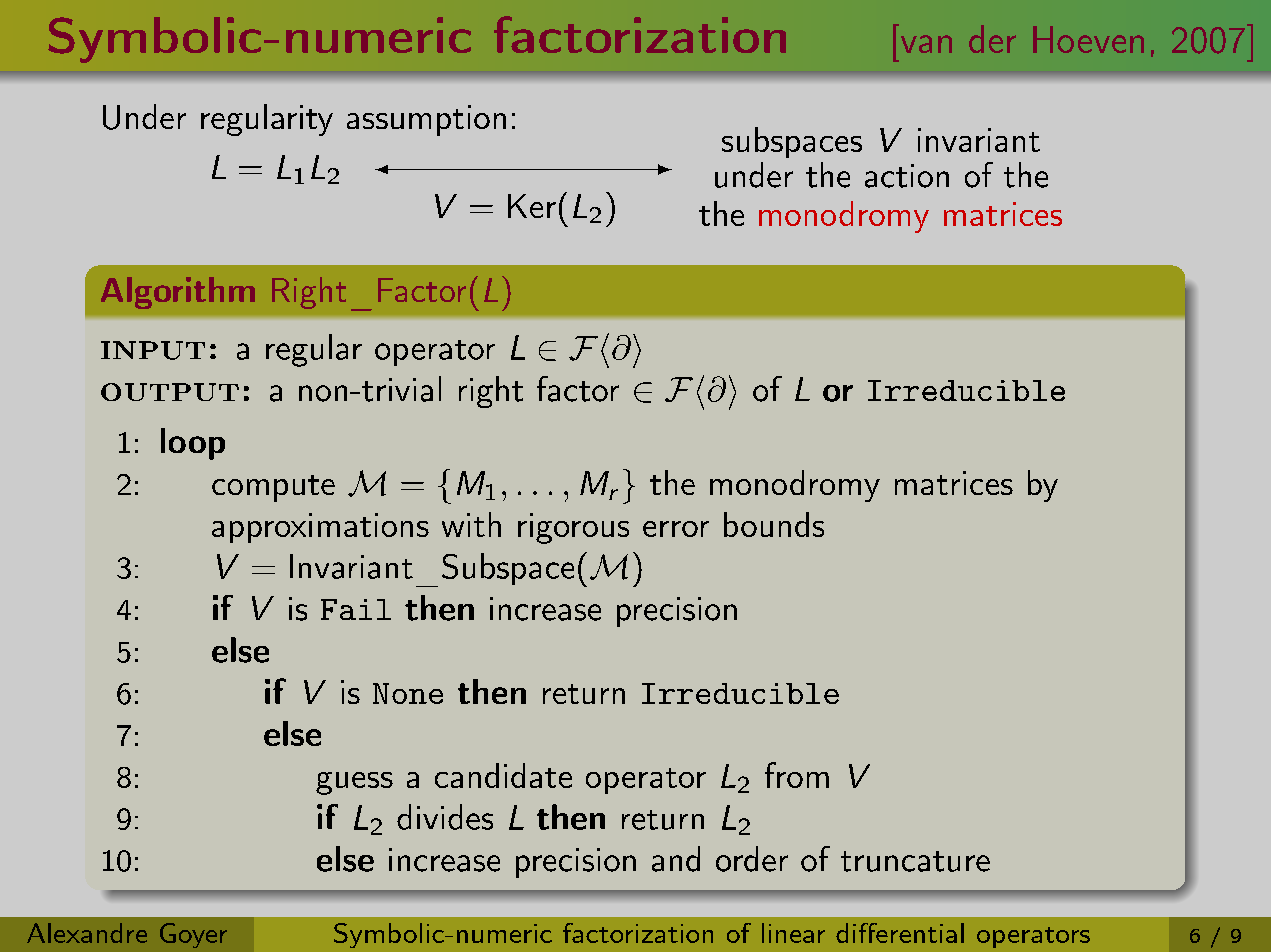 This image has width=1271, height=952. What do you see at coordinates (926, 44) in the image?
I see `van` at bounding box center [926, 44].
